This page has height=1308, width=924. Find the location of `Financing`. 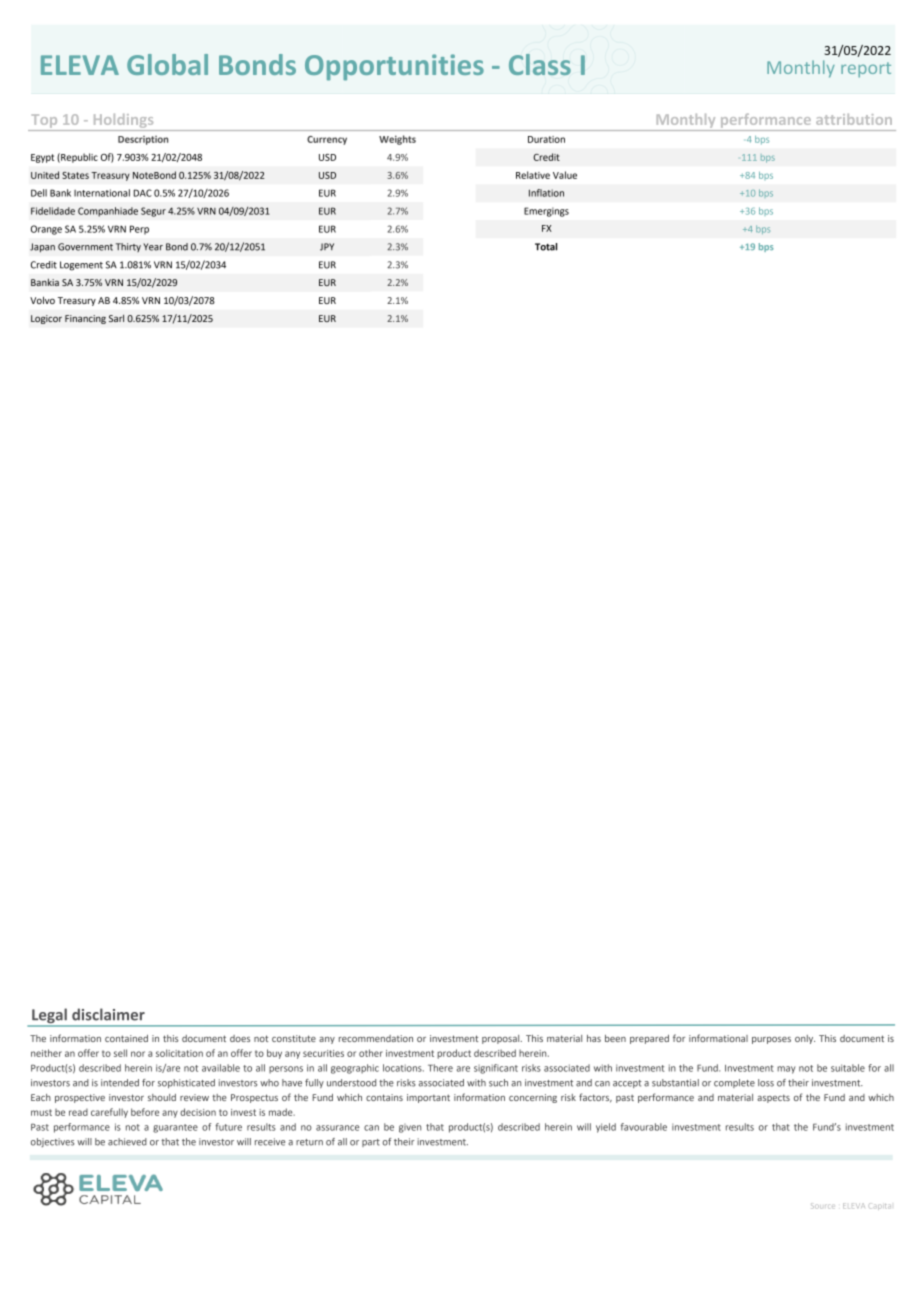

Financing is located at coordinates (85, 319).
